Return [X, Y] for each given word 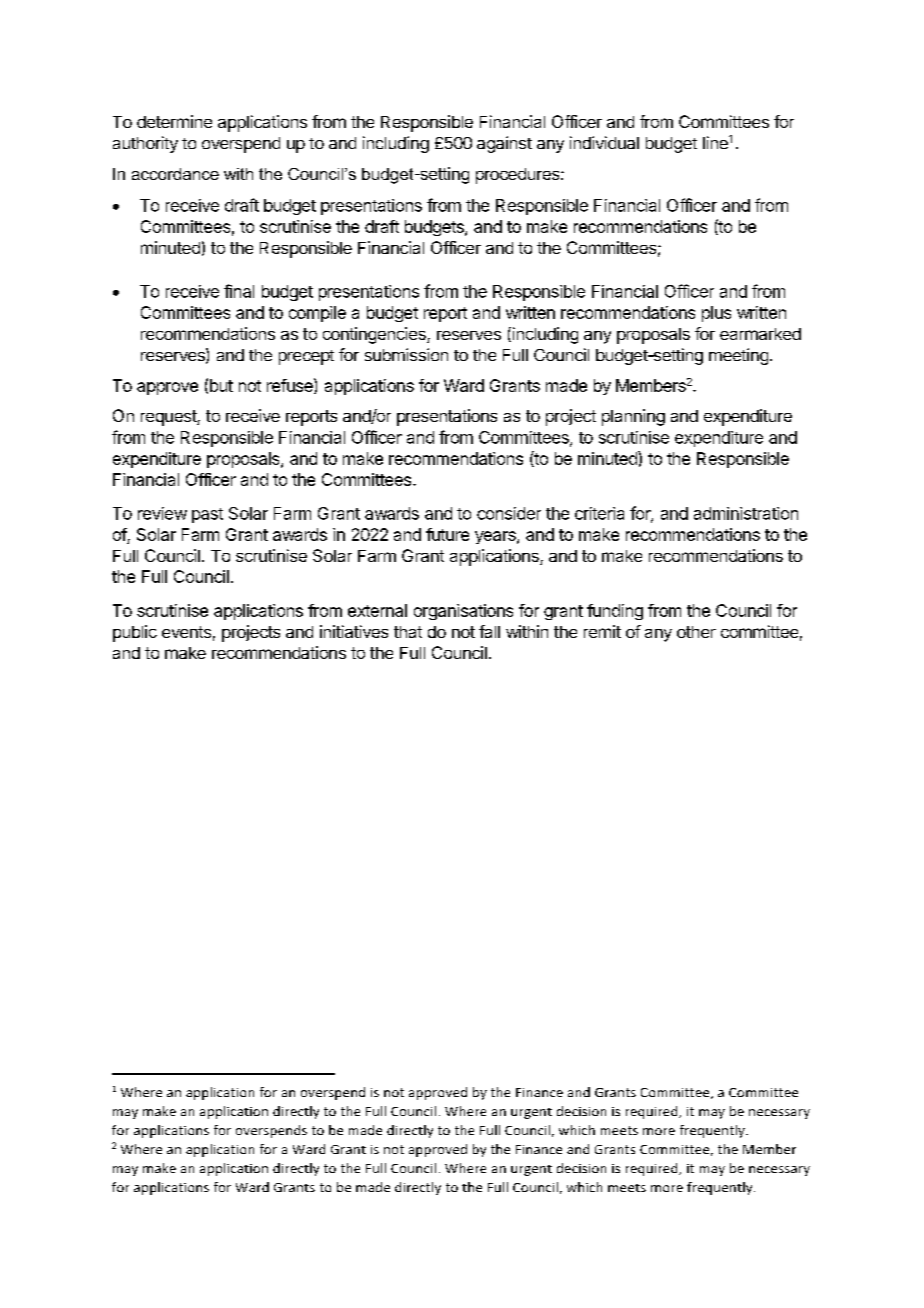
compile [317, 314]
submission [406, 354]
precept [306, 357]
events [186, 632]
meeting [738, 356]
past [207, 515]
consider [509, 513]
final [239, 291]
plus [716, 314]
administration [746, 513]
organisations [463, 612]
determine [174, 121]
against [504, 144]
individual [604, 142]
